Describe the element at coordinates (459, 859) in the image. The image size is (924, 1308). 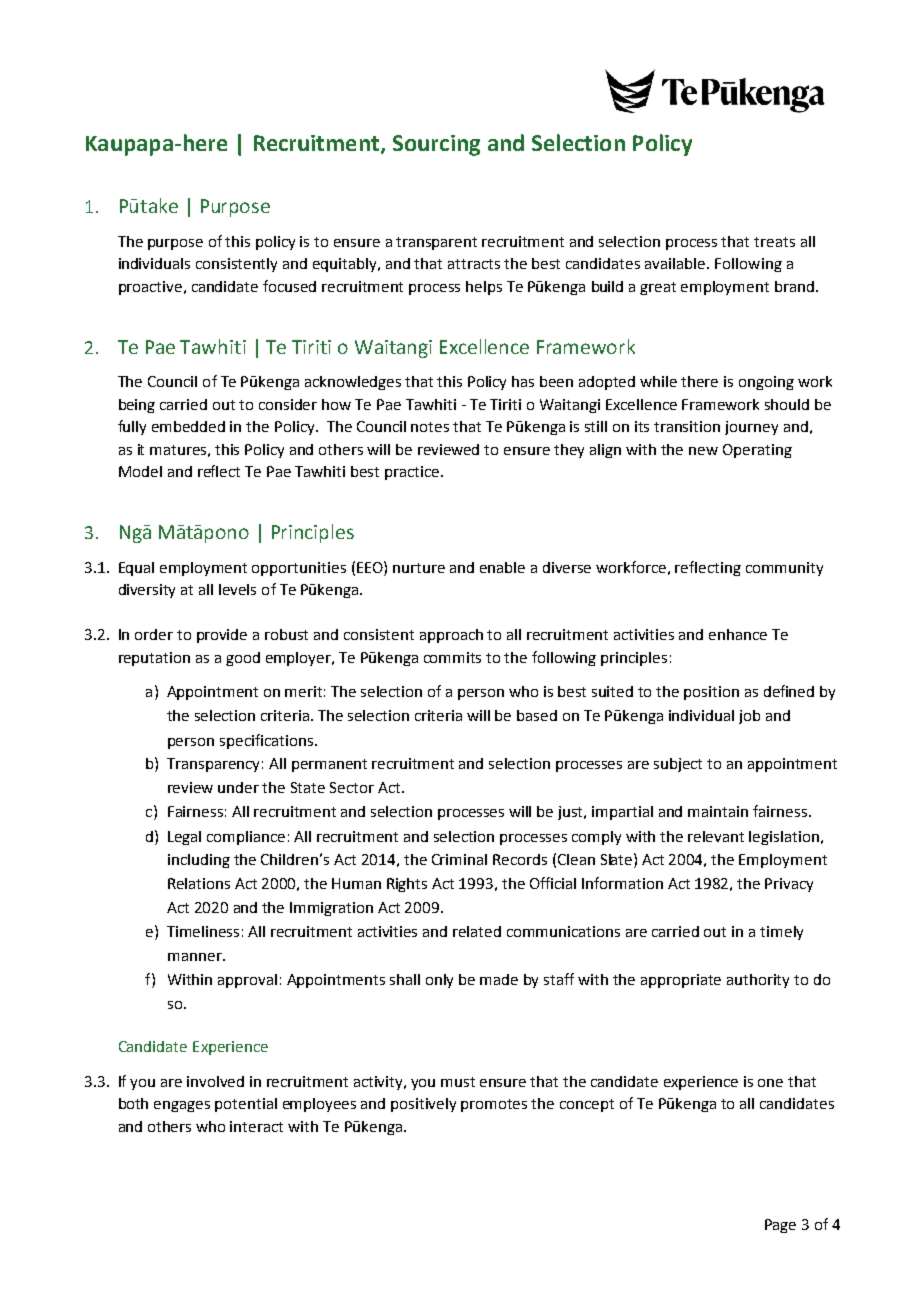
I see `Criminal` at that location.
